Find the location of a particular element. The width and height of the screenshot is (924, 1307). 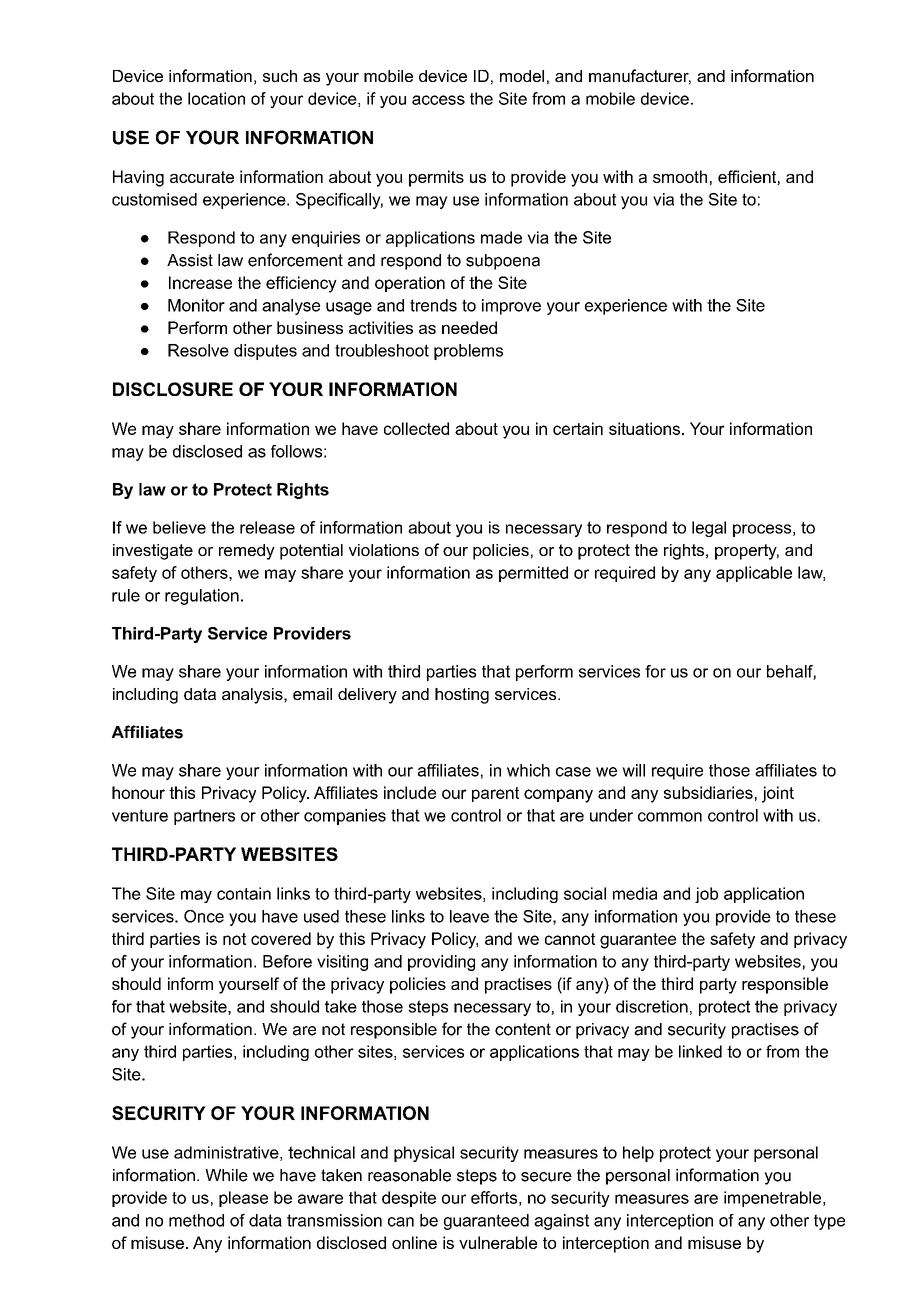

location is located at coordinates (216, 98).
